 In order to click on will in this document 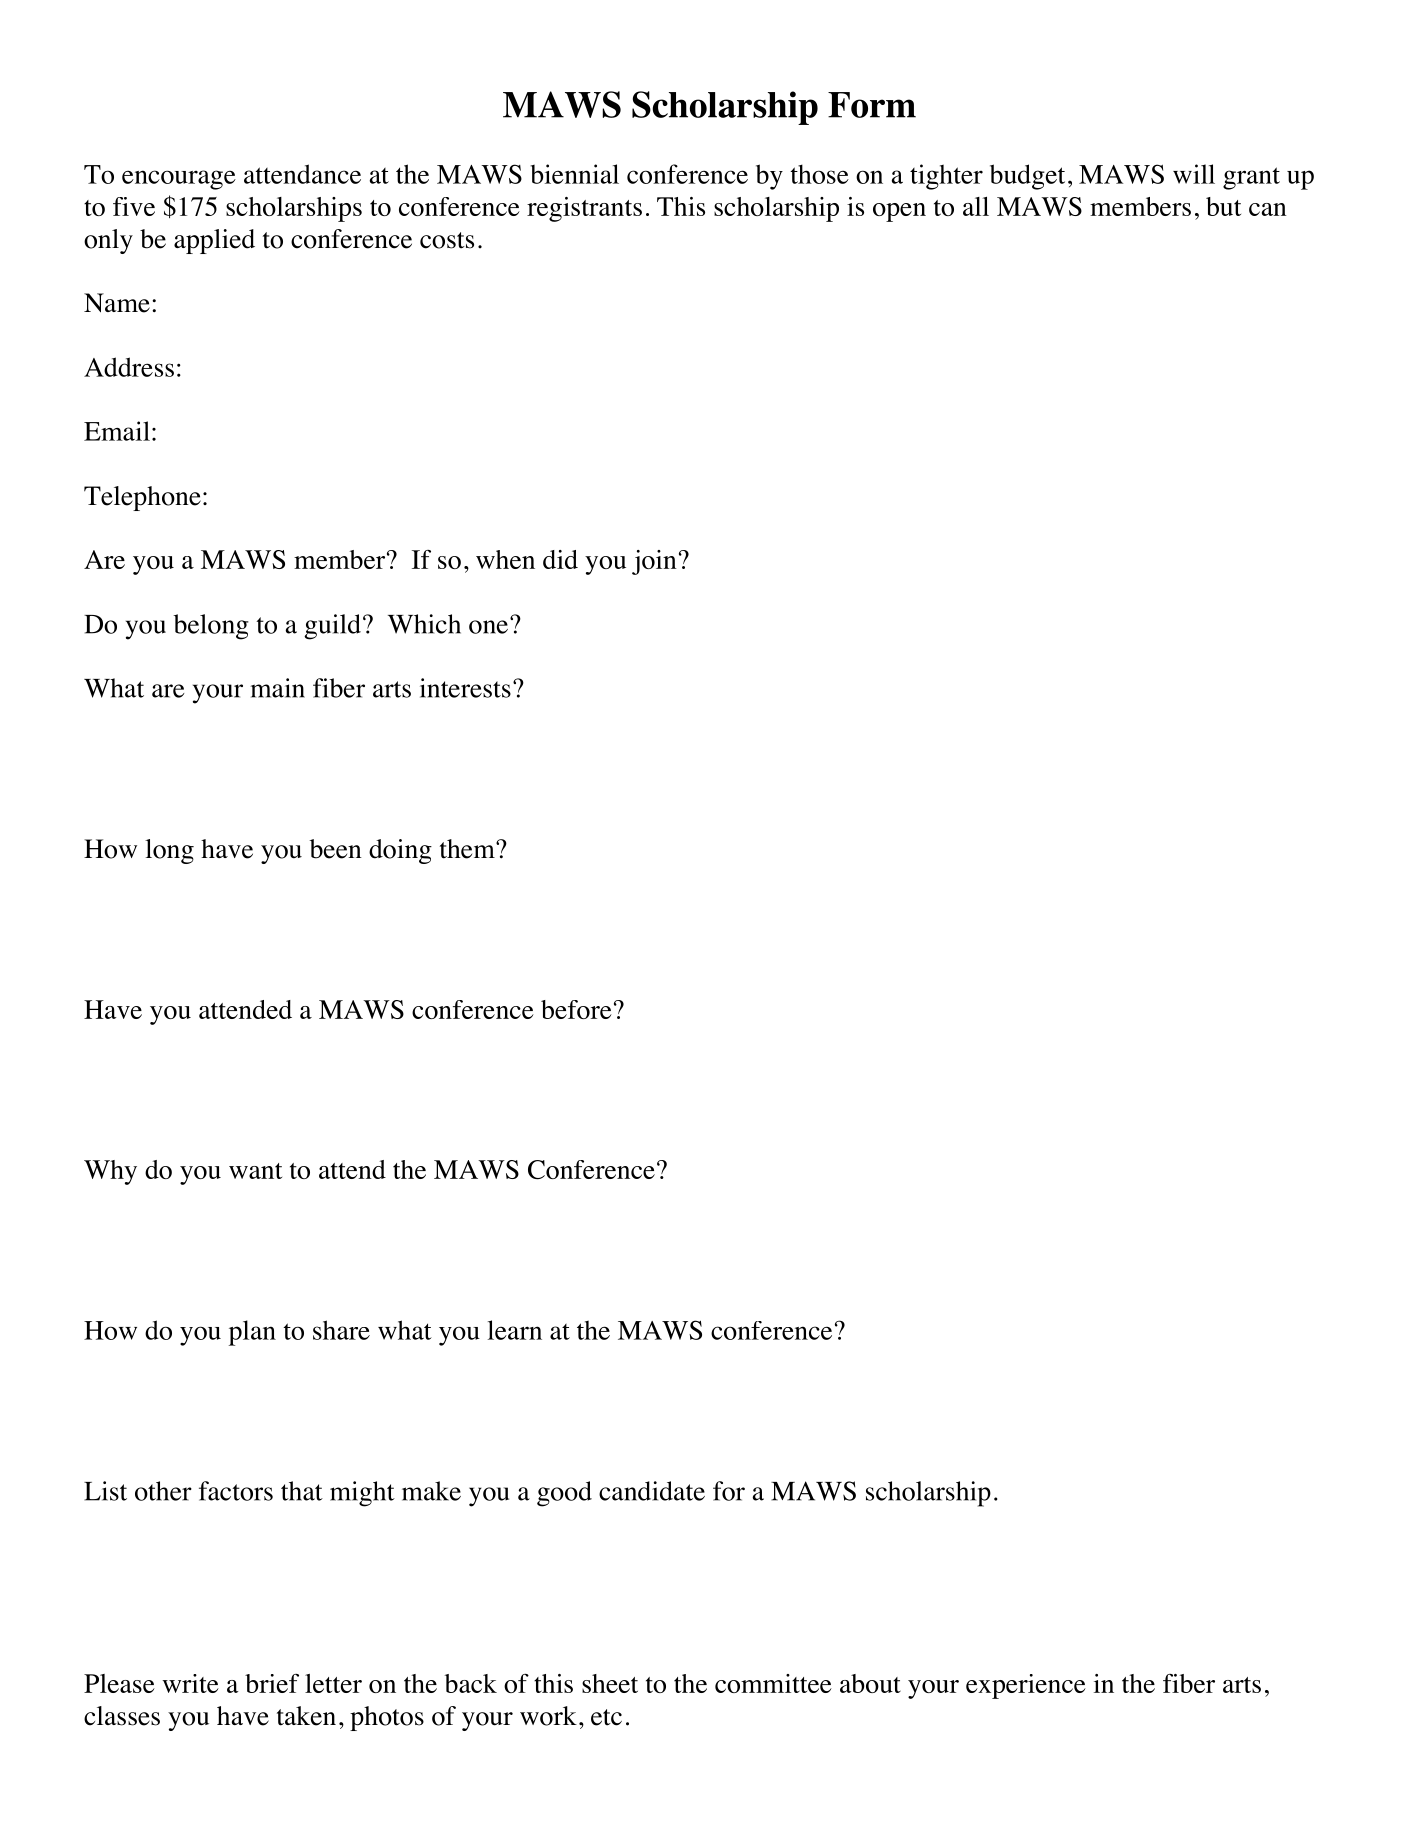, I will do `click(1194, 174)`.
